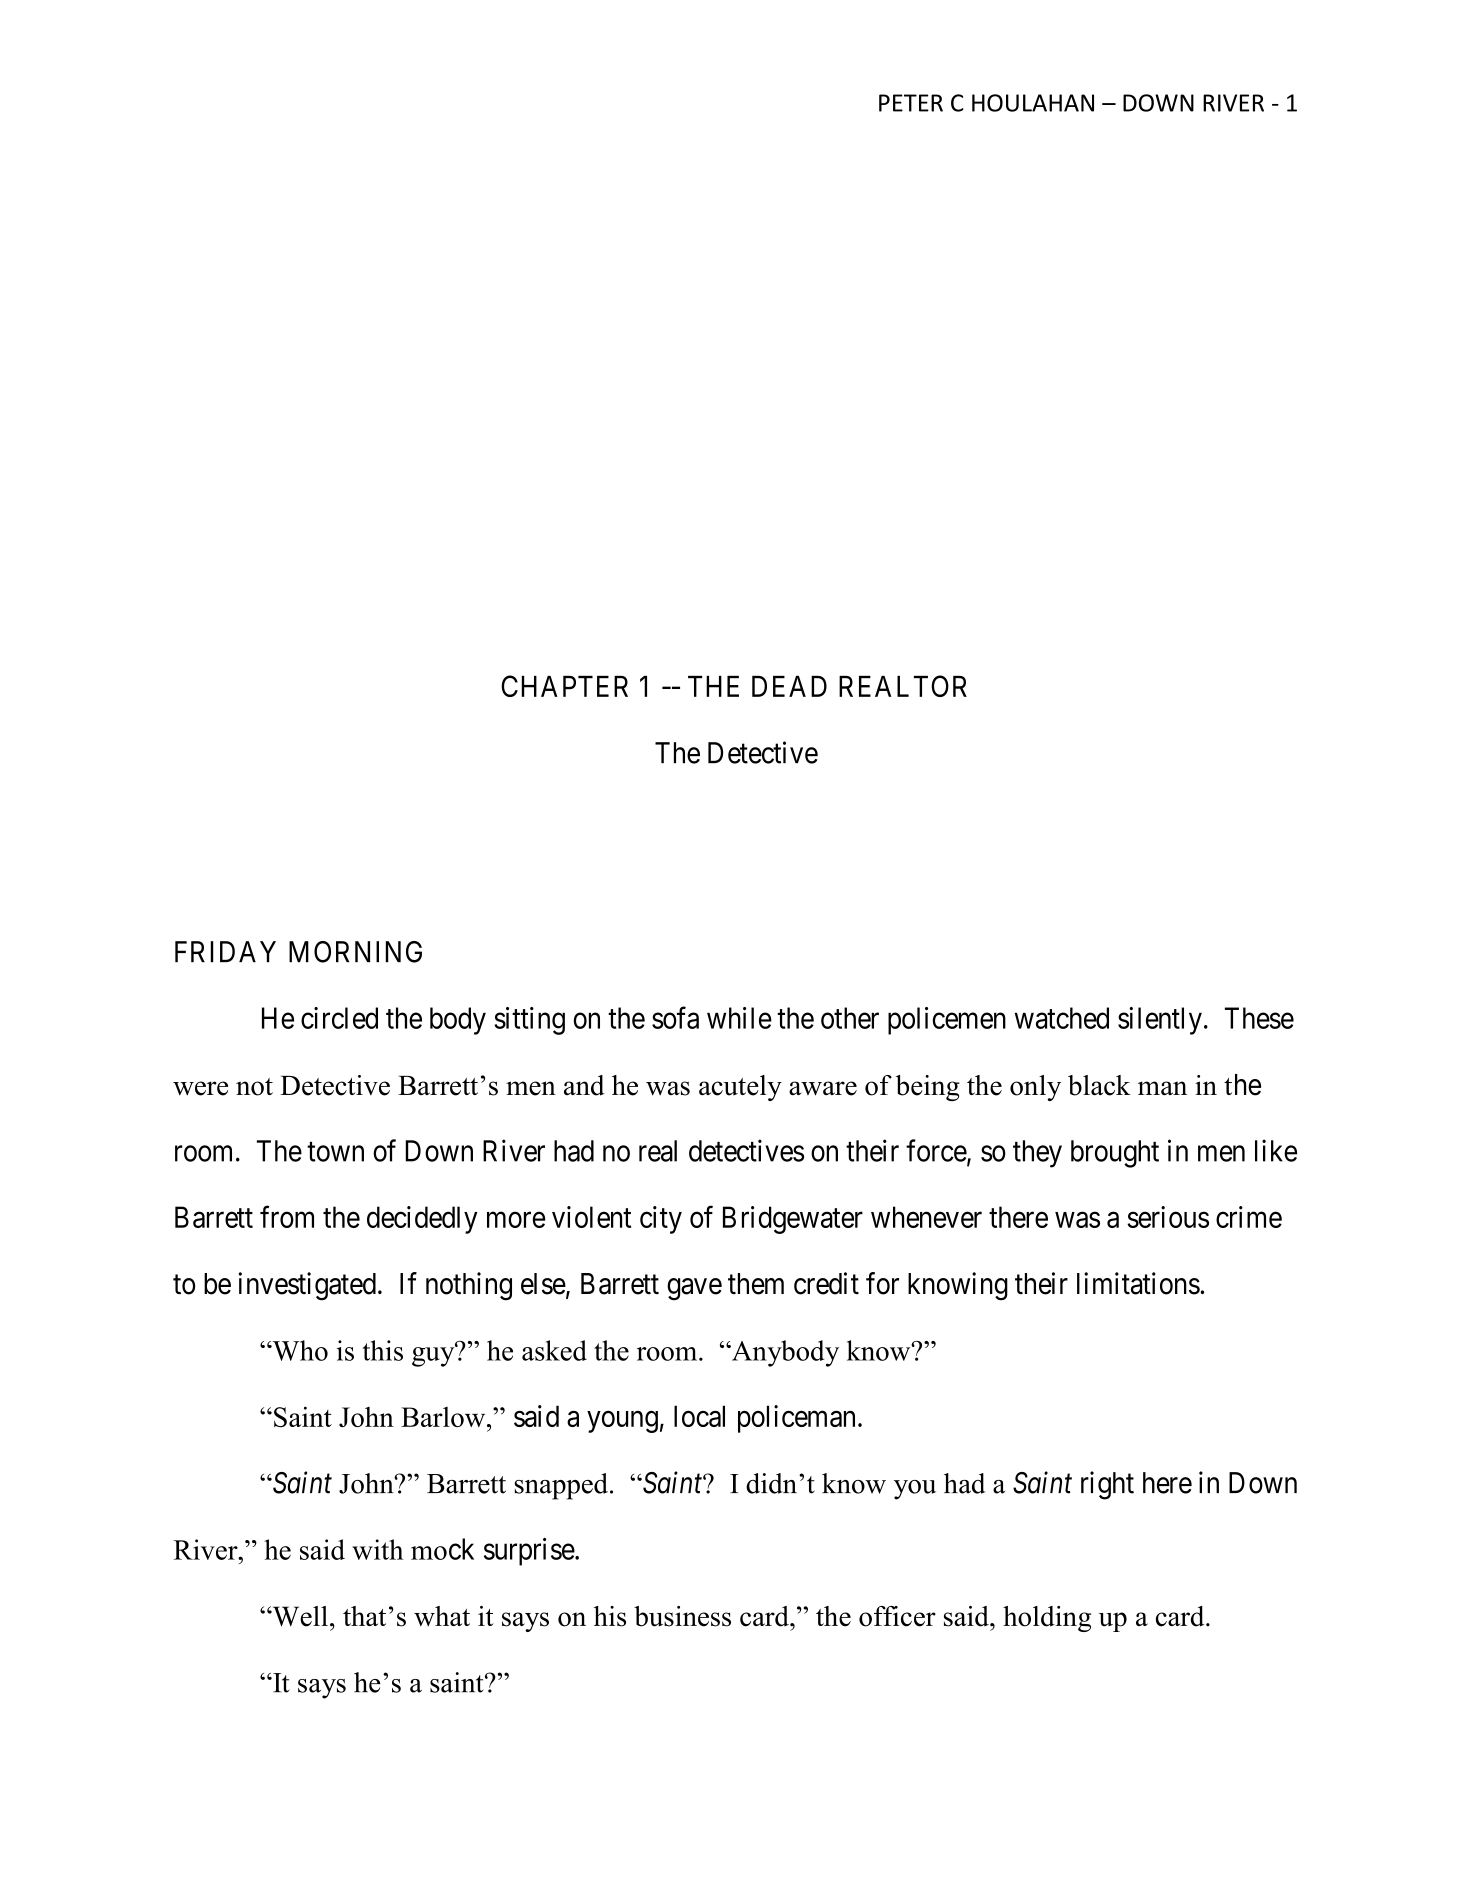 This screenshot has height=1904, width=1471. What do you see at coordinates (377, 1549) in the screenshot?
I see `with` at bounding box center [377, 1549].
